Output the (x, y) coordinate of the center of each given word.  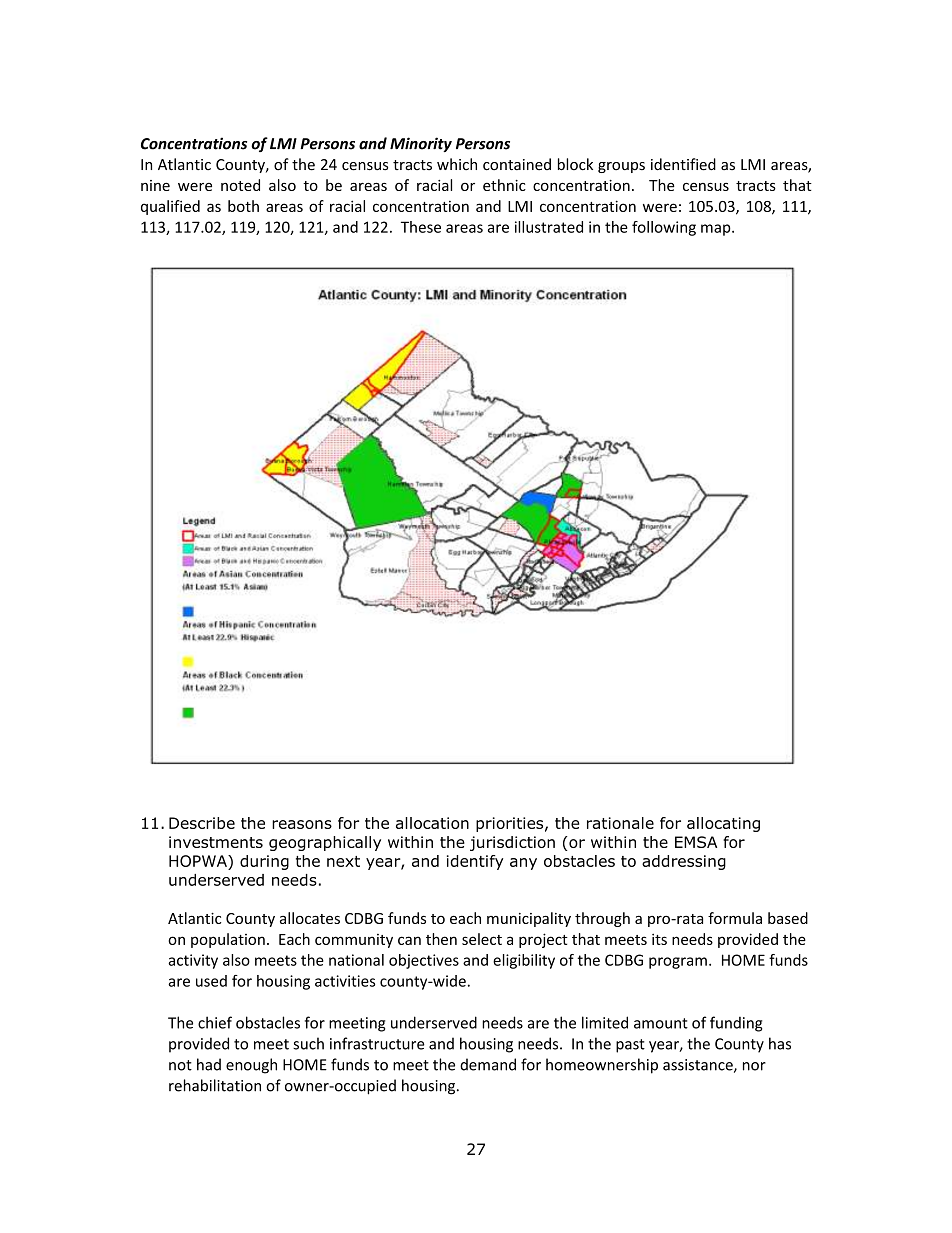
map (717, 230)
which (457, 164)
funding (736, 1024)
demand (488, 1064)
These (421, 227)
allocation (432, 823)
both (243, 206)
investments (216, 842)
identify (475, 862)
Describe (202, 823)
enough (251, 1066)
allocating (723, 824)
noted (240, 185)
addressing (684, 862)
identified (683, 164)
